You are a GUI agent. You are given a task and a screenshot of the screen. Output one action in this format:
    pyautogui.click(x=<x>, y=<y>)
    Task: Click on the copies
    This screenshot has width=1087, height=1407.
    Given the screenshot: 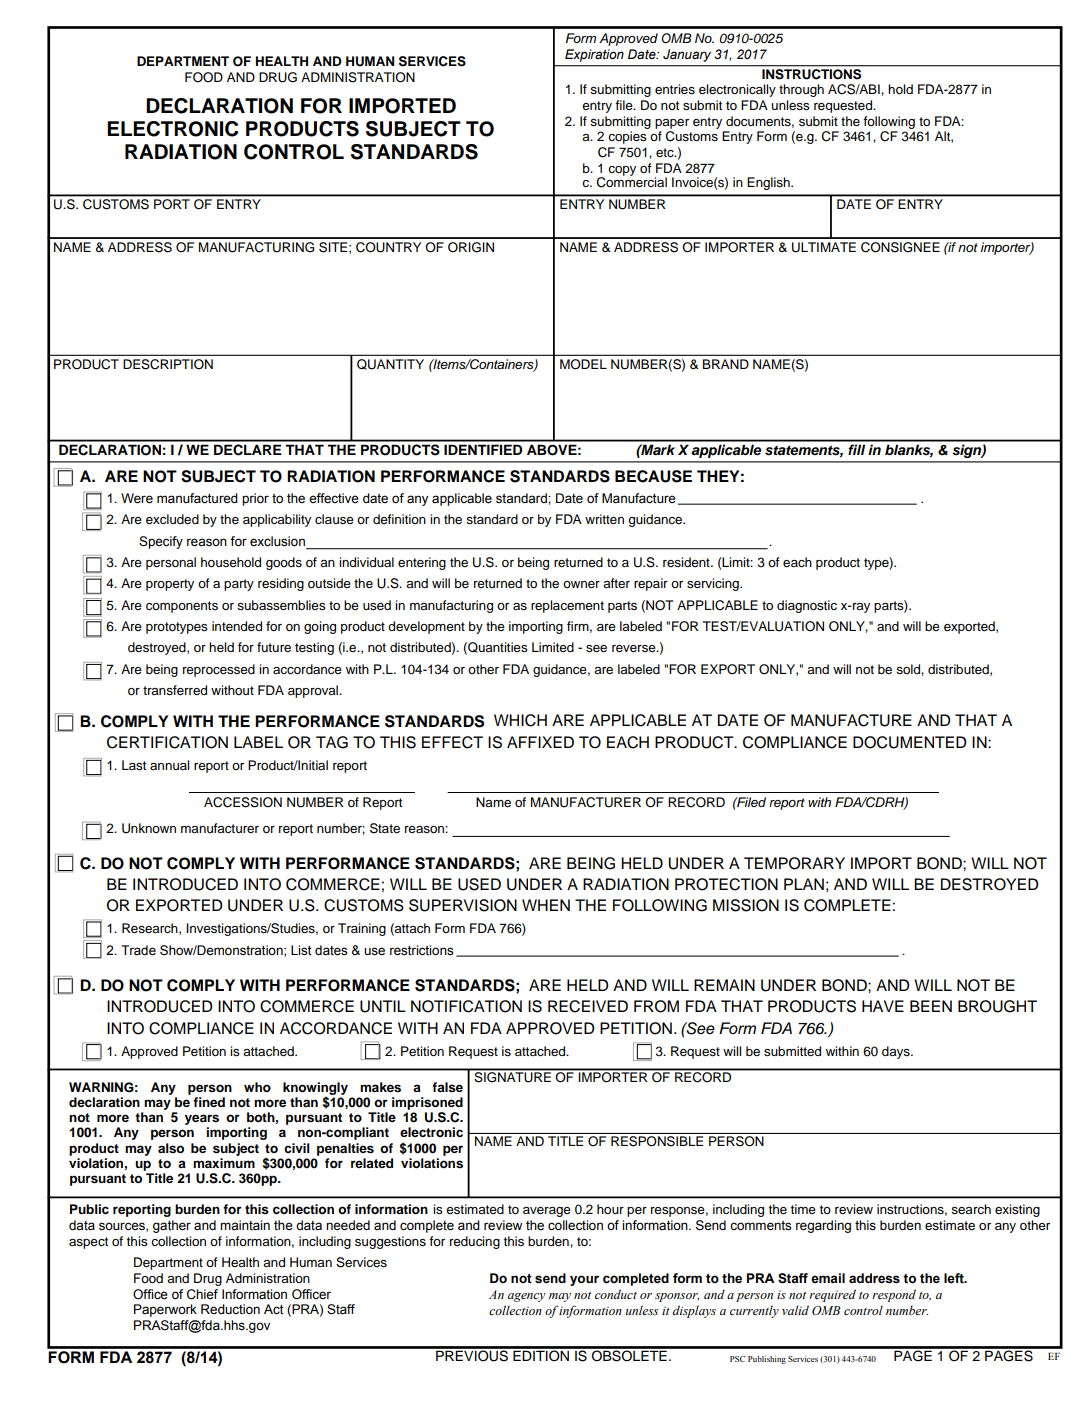 What is the action you would take?
    pyautogui.click(x=627, y=137)
